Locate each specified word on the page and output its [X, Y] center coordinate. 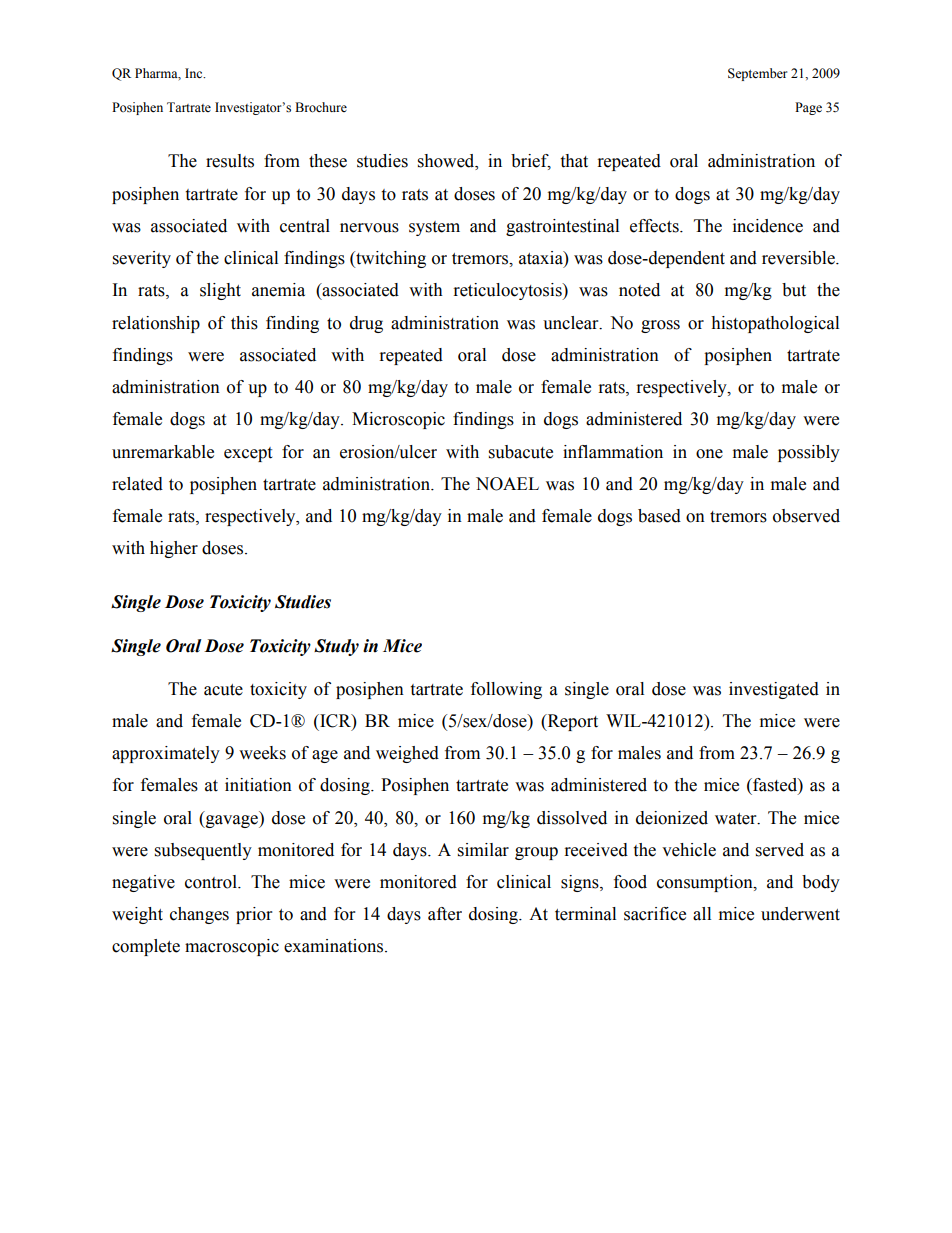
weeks [262, 753]
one [709, 454]
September [757, 74]
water [737, 819]
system [434, 228]
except [248, 454]
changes [199, 915]
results [230, 161]
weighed [407, 754]
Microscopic [398, 420]
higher [174, 549]
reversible [799, 258]
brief [531, 162]
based [659, 516]
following [506, 690]
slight [220, 291]
